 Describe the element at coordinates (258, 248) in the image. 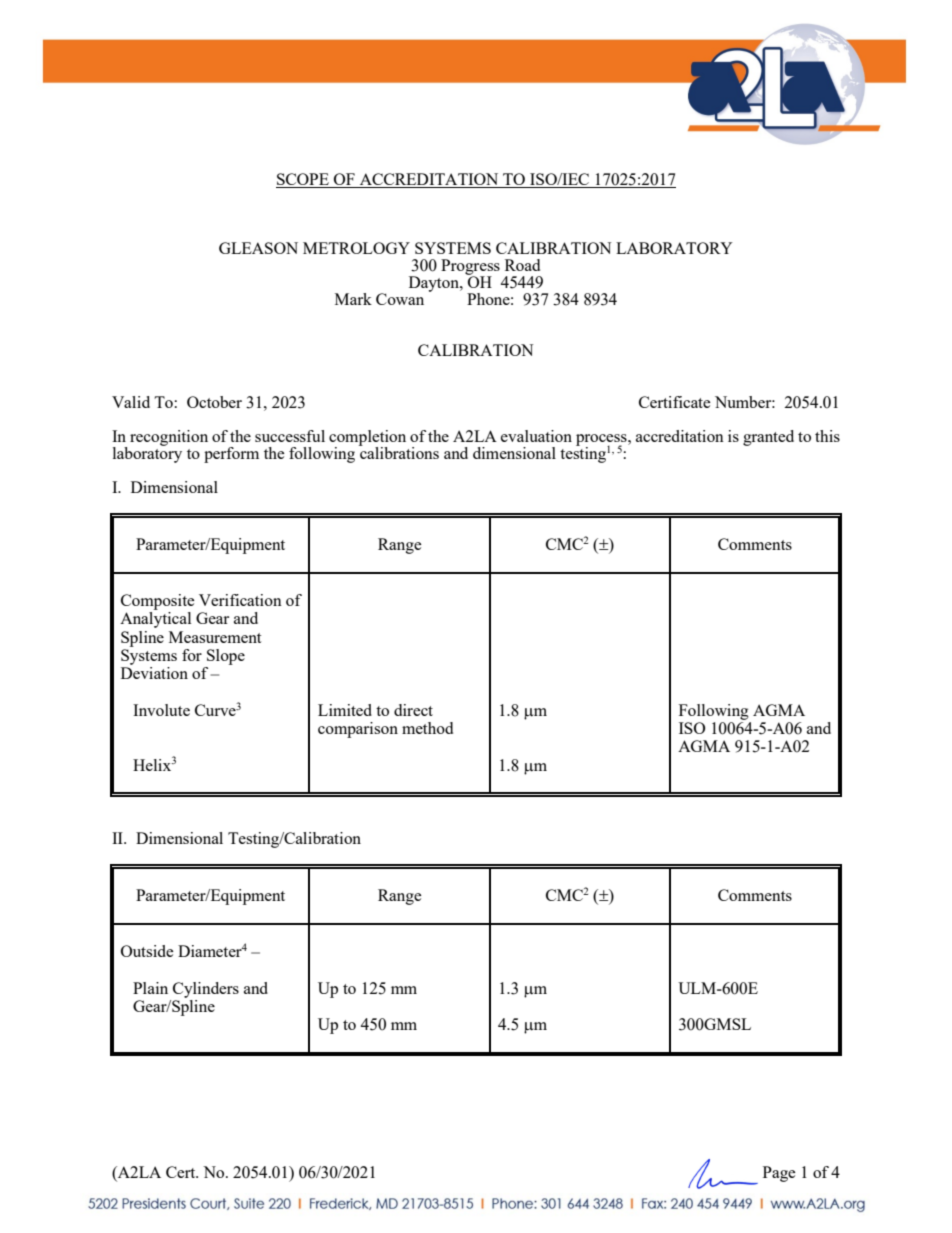

I see `GLEASON` at that location.
